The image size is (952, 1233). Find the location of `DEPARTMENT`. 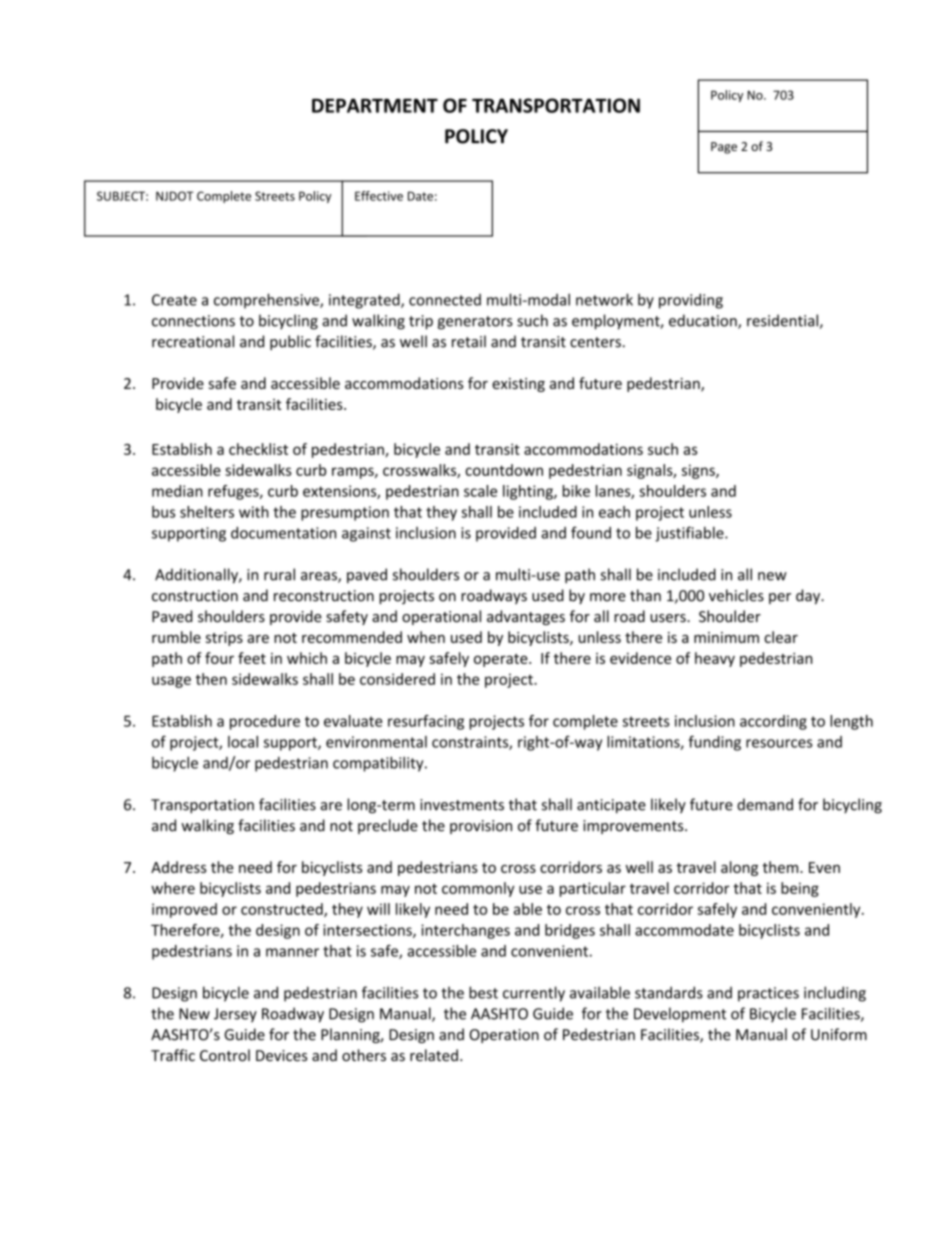

DEPARTMENT is located at coordinates (375, 105).
